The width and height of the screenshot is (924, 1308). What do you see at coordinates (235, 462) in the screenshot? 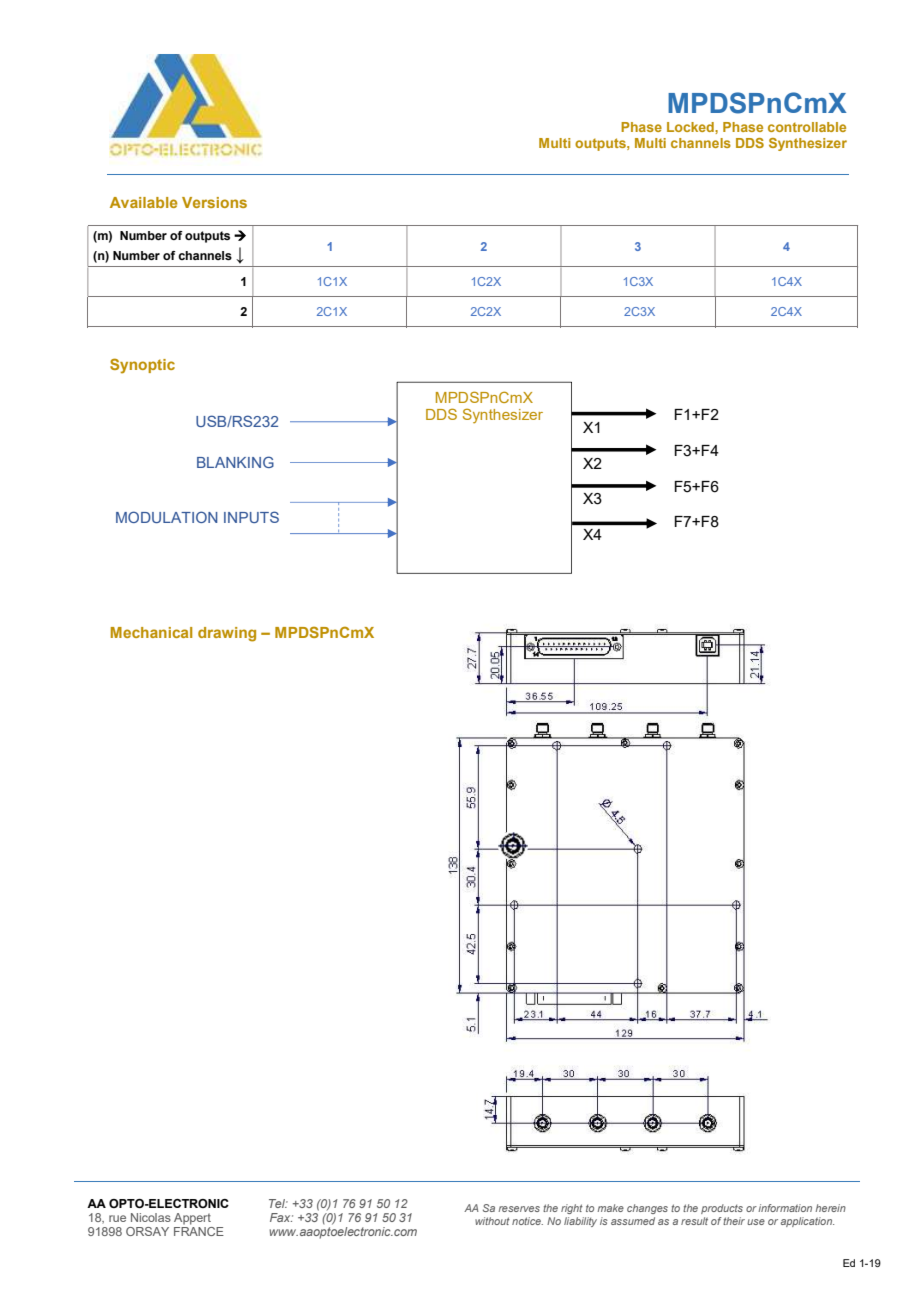
I see `BLANKING` at bounding box center [235, 462].
